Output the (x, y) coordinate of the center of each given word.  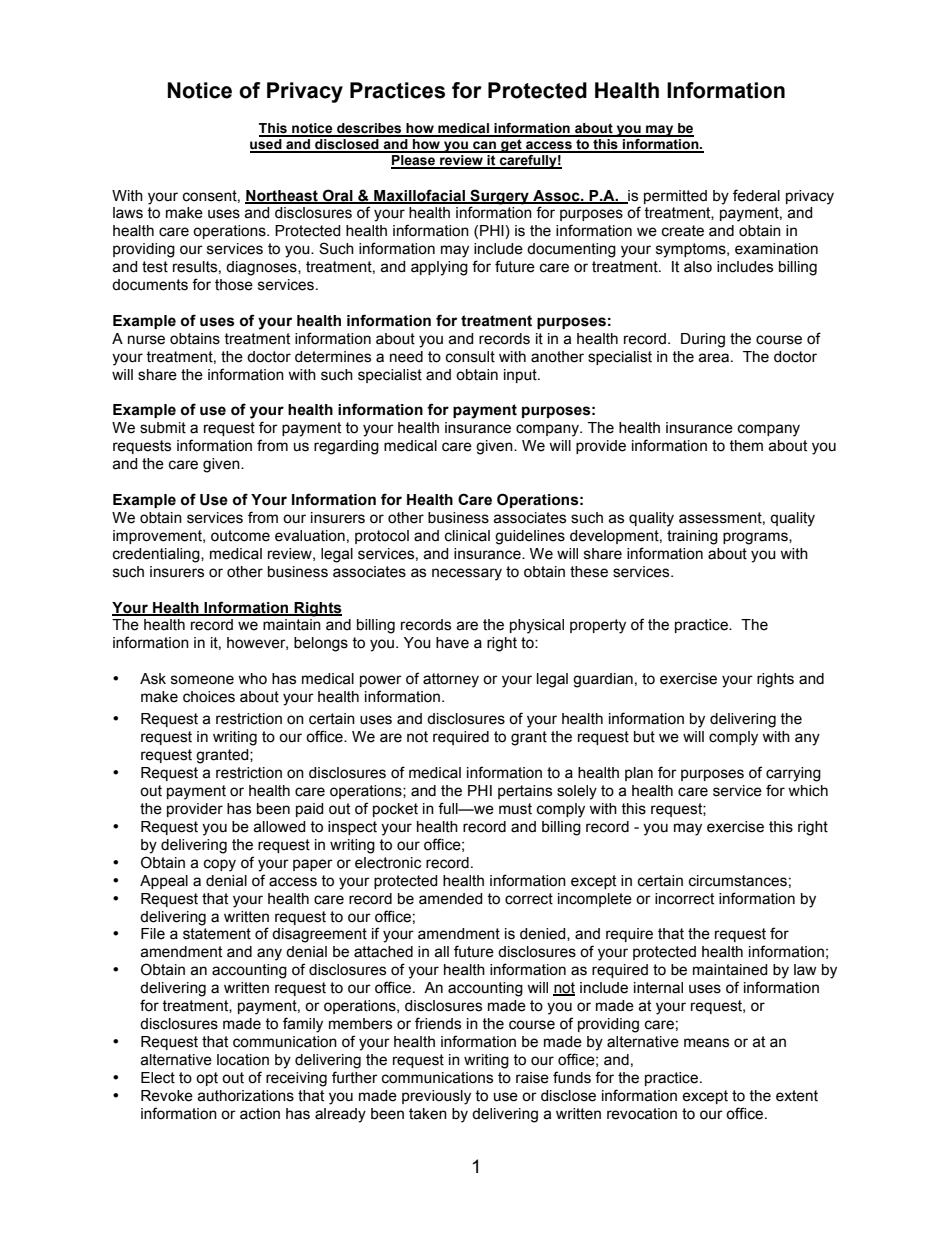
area (713, 358)
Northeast (282, 197)
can (484, 146)
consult (470, 357)
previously (436, 1097)
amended (451, 899)
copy (220, 865)
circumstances (738, 881)
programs (756, 538)
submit (163, 428)
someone (202, 680)
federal (756, 195)
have (452, 643)
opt (207, 1079)
